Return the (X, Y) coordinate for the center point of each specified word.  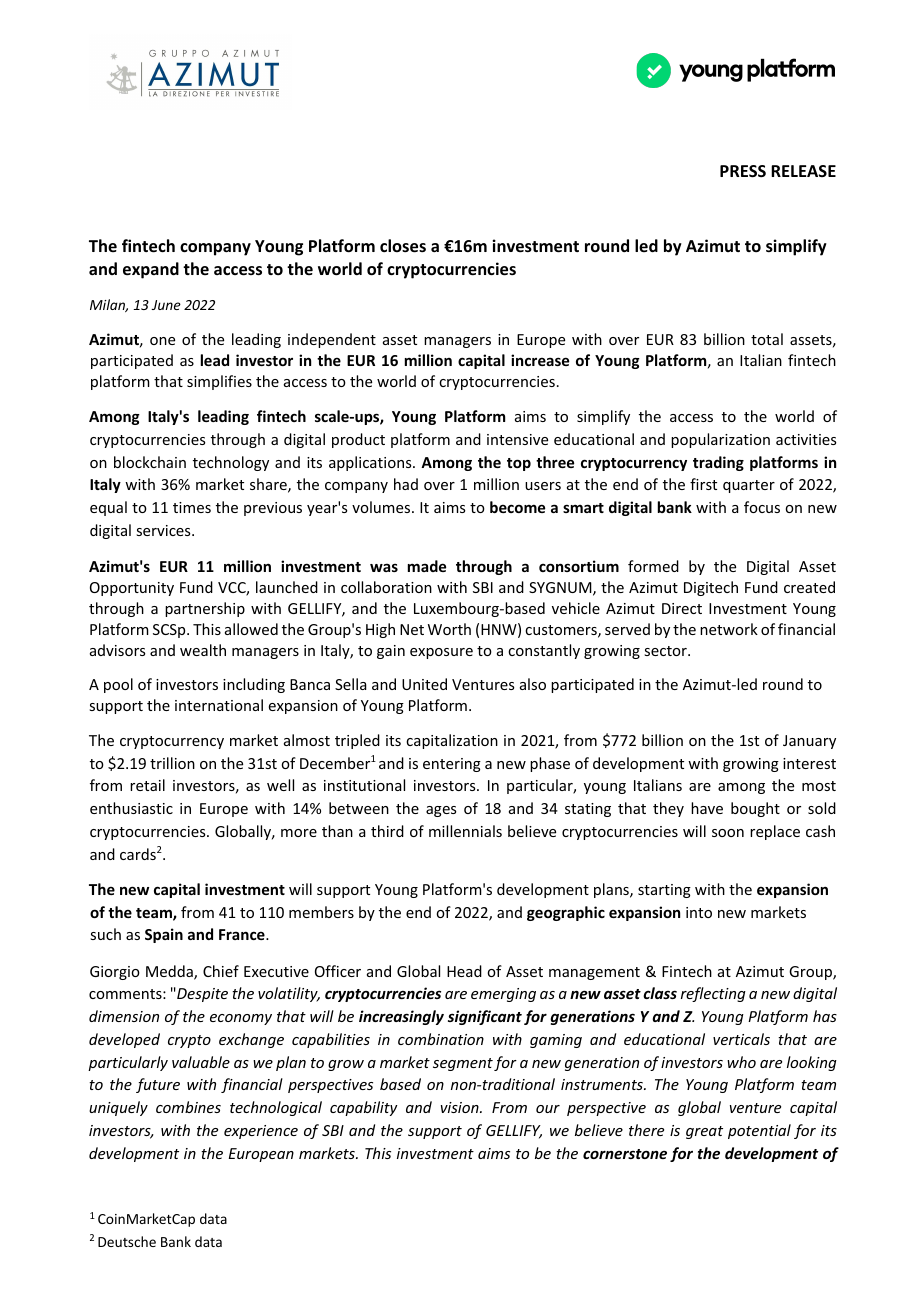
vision (461, 1107)
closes (403, 246)
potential (759, 1131)
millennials (465, 831)
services (164, 530)
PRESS (743, 171)
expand (151, 270)
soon (728, 833)
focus (762, 507)
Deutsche (127, 1241)
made (427, 566)
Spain (164, 935)
